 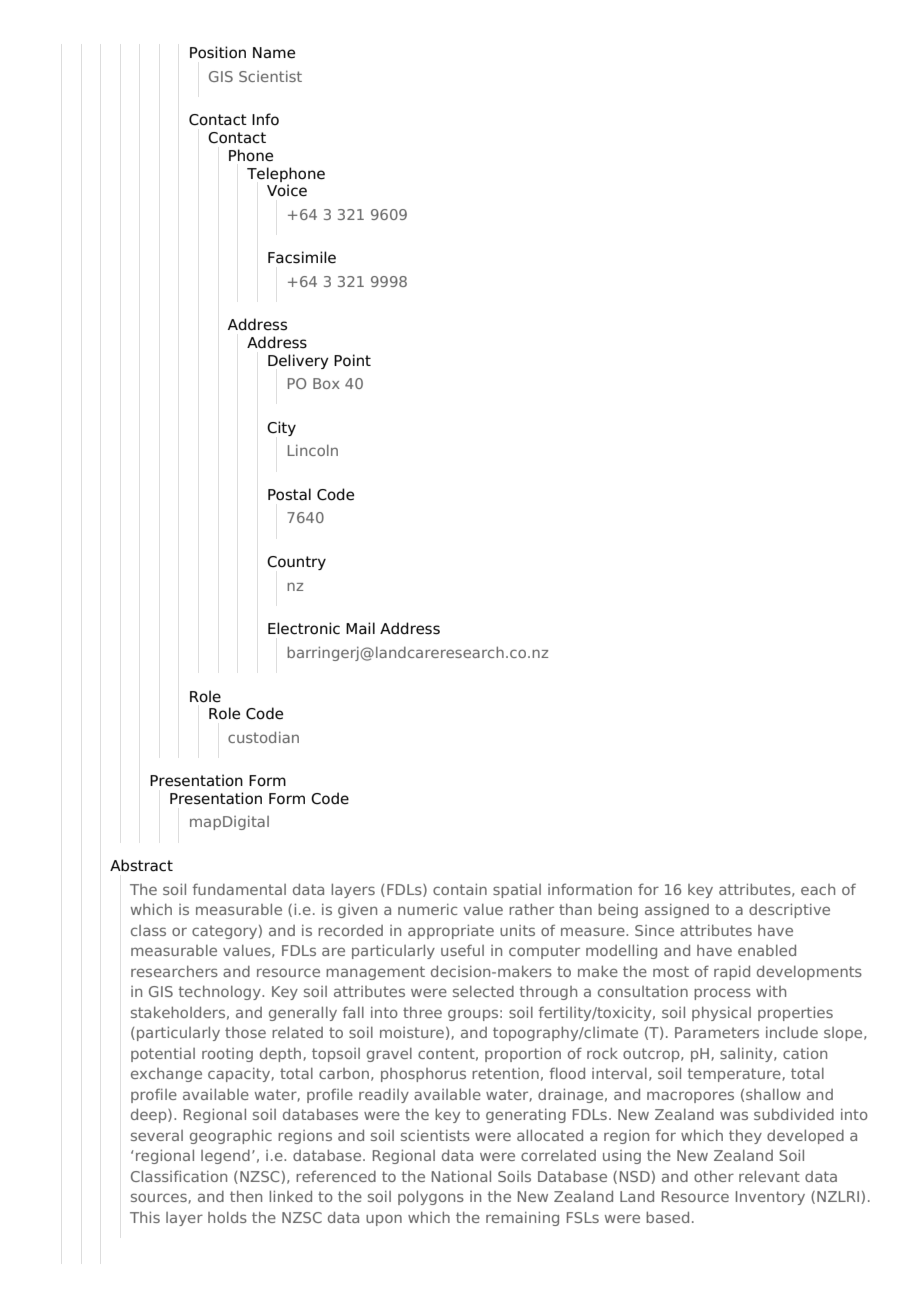 What do you see at coordinates (239, 889) in the page?
I see `fundamental` at bounding box center [239, 889].
